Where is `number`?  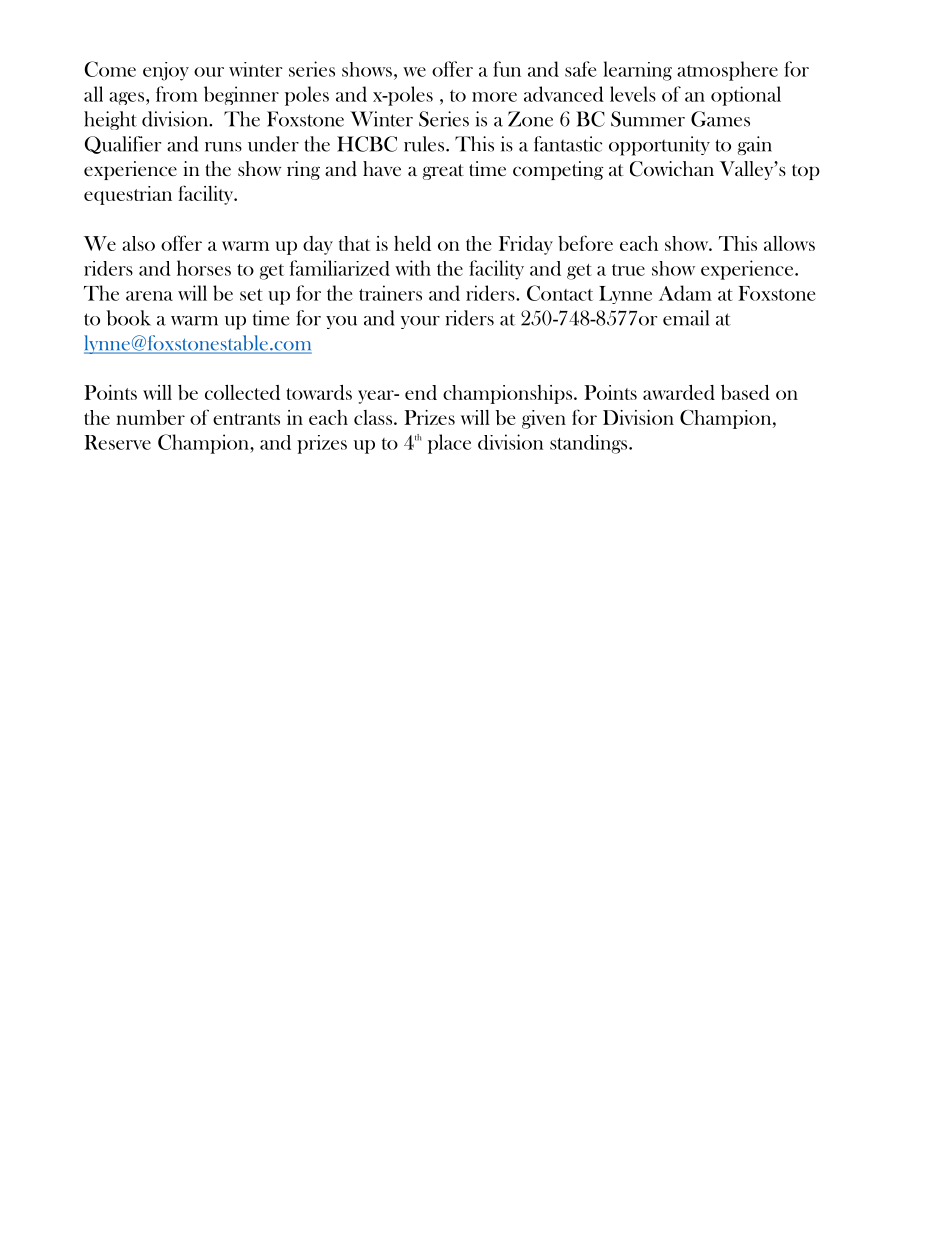 number is located at coordinates (150, 417).
